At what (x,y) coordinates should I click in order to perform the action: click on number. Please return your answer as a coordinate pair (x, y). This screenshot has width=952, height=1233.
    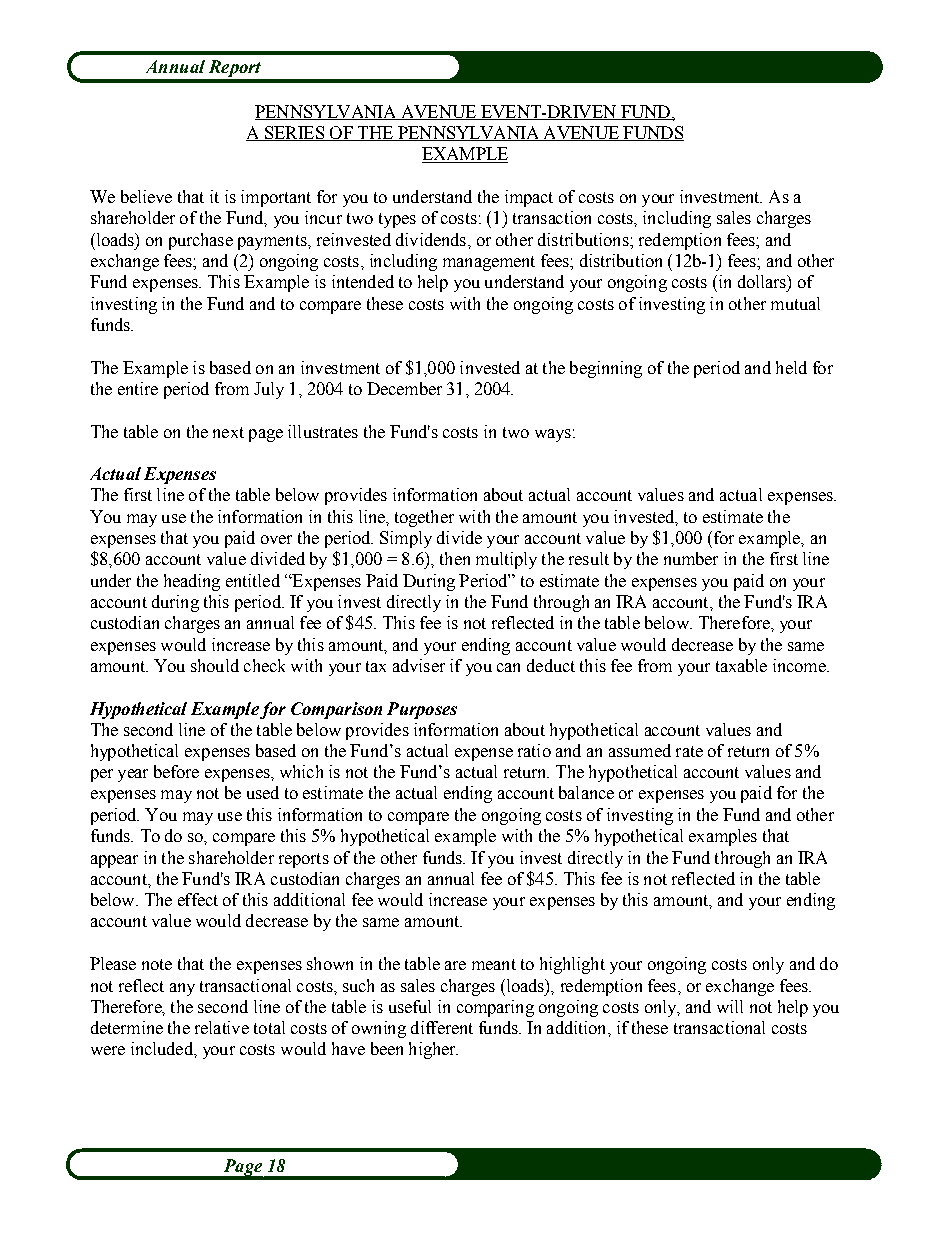
    Looking at the image, I should click on (691, 558).
